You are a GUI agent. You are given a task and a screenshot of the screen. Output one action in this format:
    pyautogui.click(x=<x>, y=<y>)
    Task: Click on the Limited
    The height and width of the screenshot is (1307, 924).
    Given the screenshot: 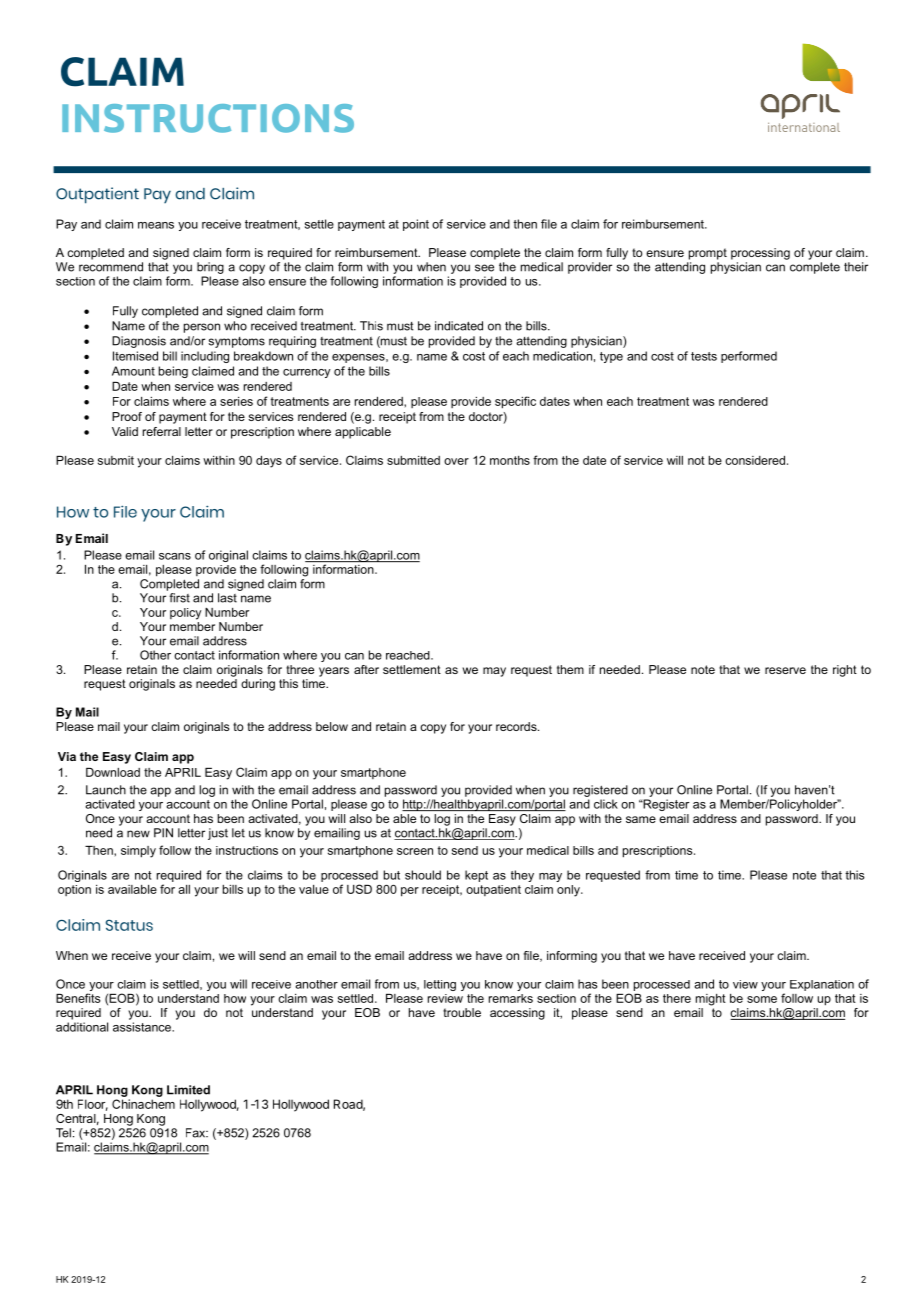 What is the action you would take?
    pyautogui.click(x=188, y=1090)
